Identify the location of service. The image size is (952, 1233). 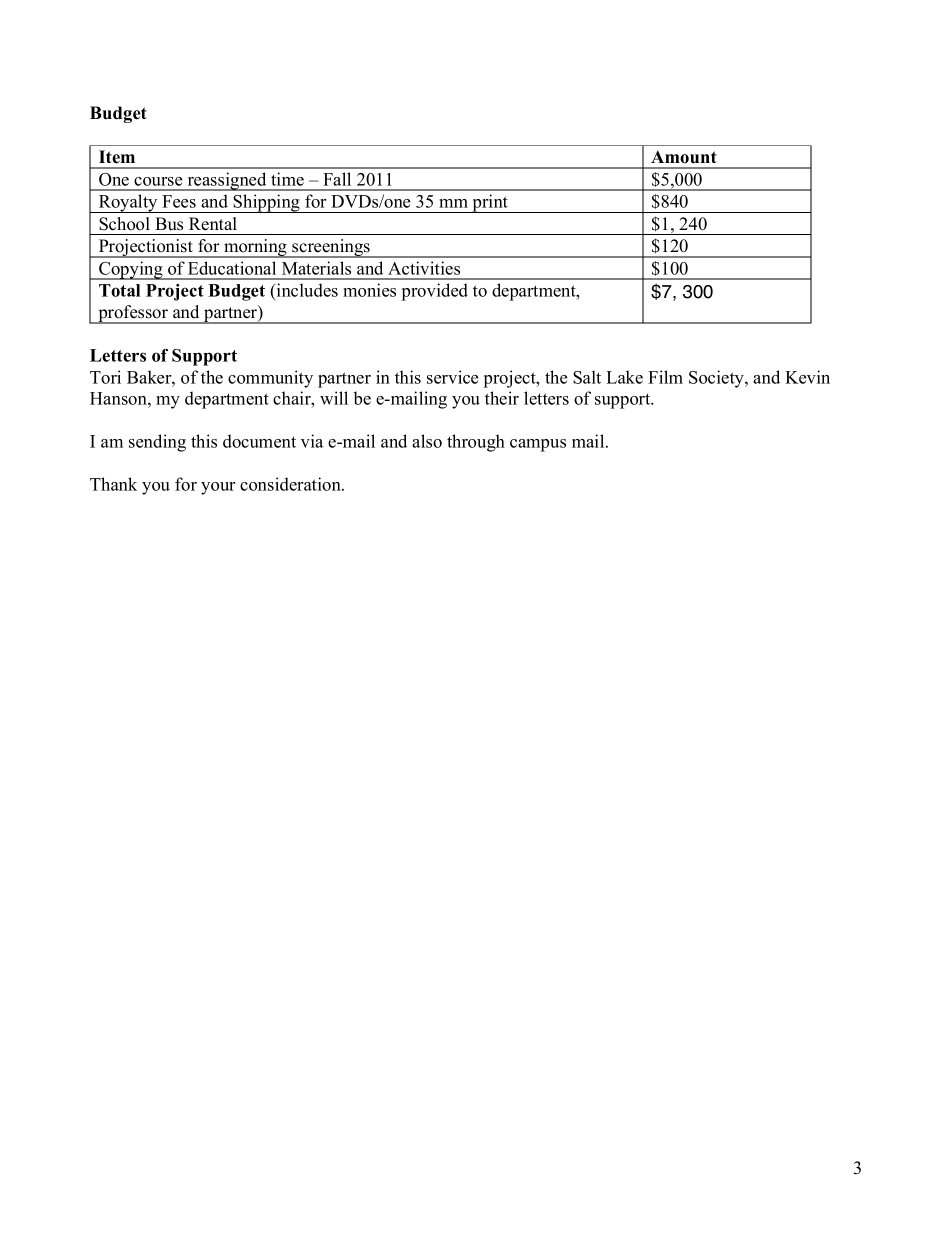
(452, 377).
